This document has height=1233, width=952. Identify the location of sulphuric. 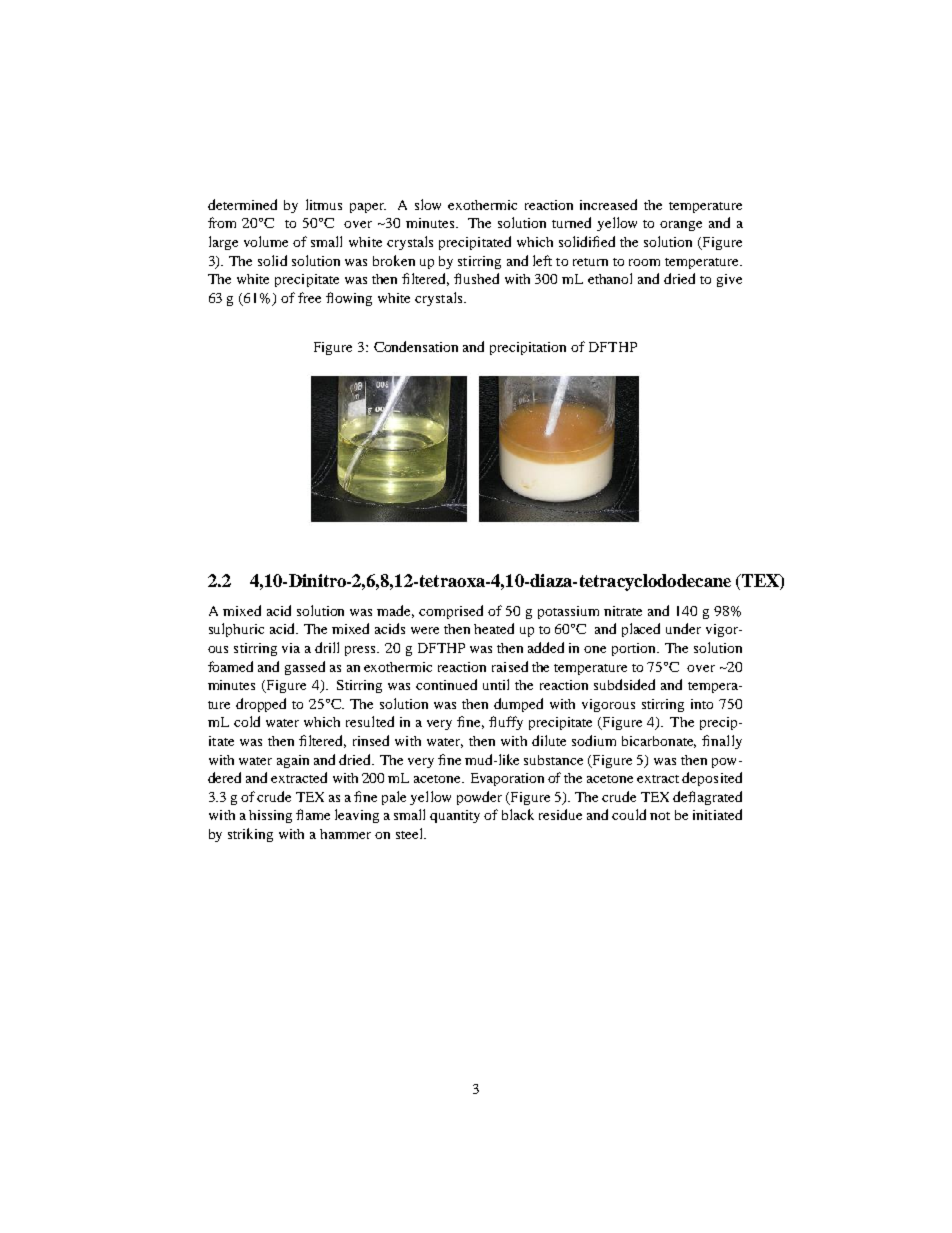
(236, 630).
